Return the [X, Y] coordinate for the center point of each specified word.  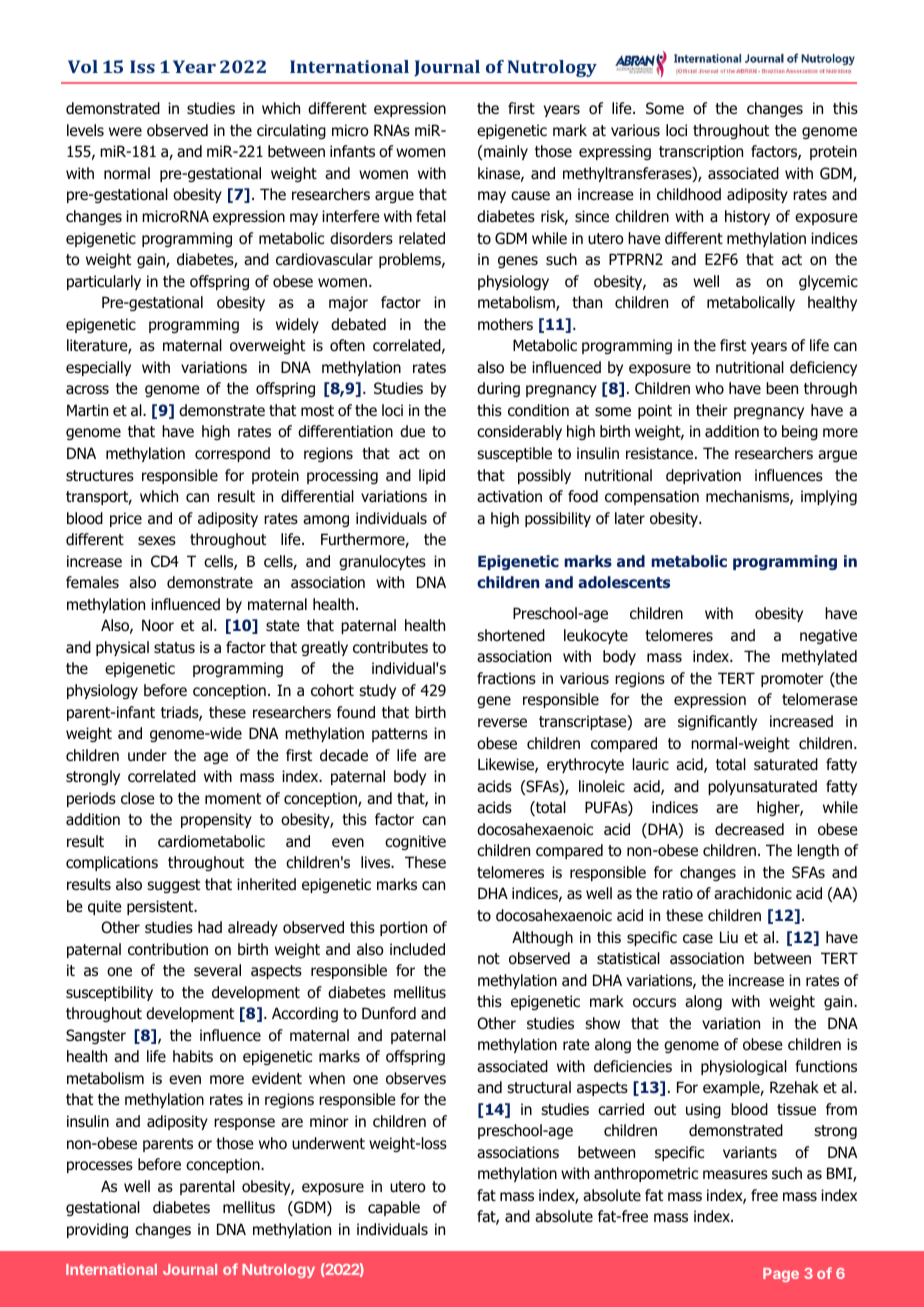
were [125, 131]
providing [97, 1230]
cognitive [415, 842]
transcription [701, 152]
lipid [432, 476]
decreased [749, 829]
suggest [173, 886]
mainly [505, 152]
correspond [232, 454]
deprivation [703, 476]
